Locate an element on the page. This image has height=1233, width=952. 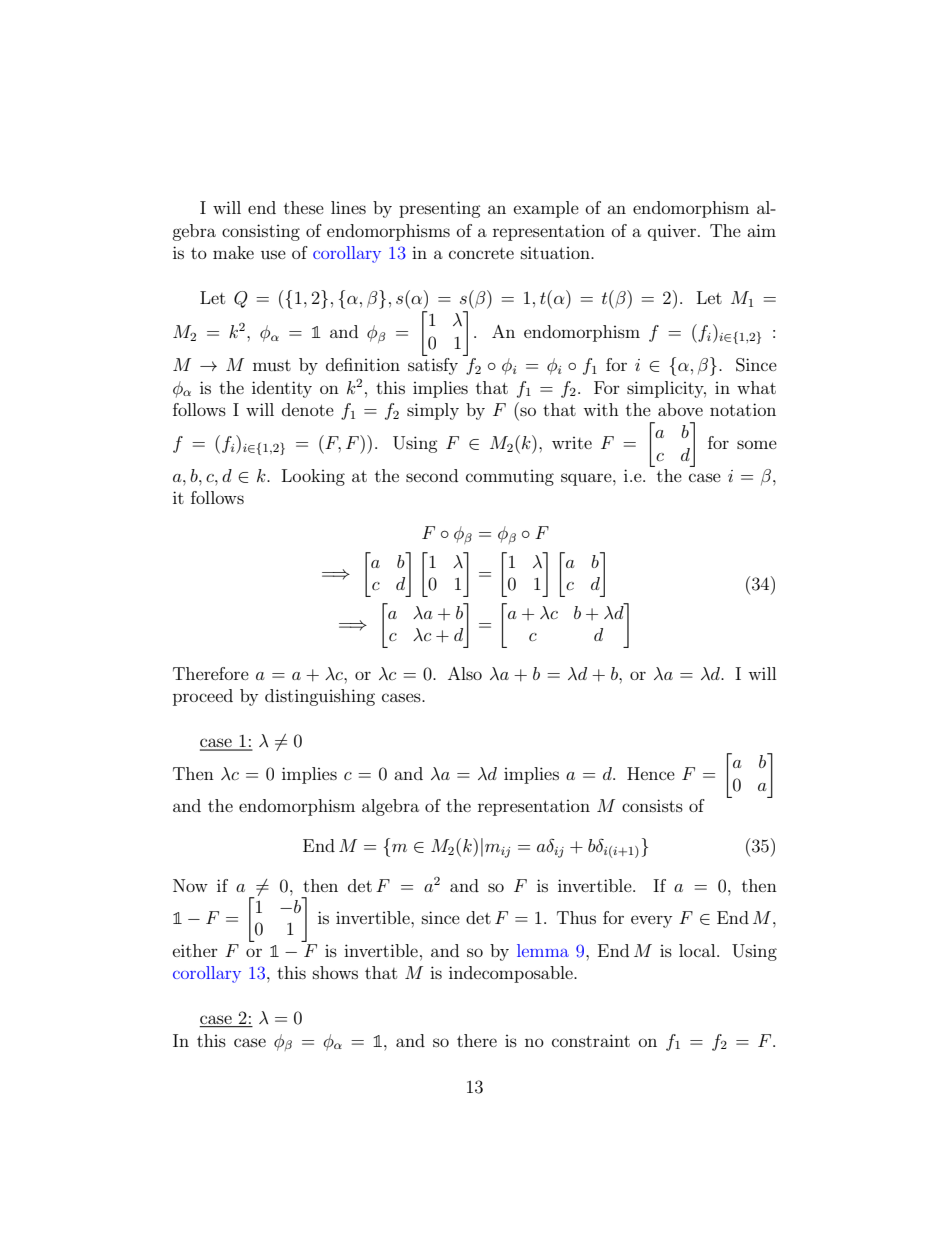
concrete is located at coordinates (481, 253).
